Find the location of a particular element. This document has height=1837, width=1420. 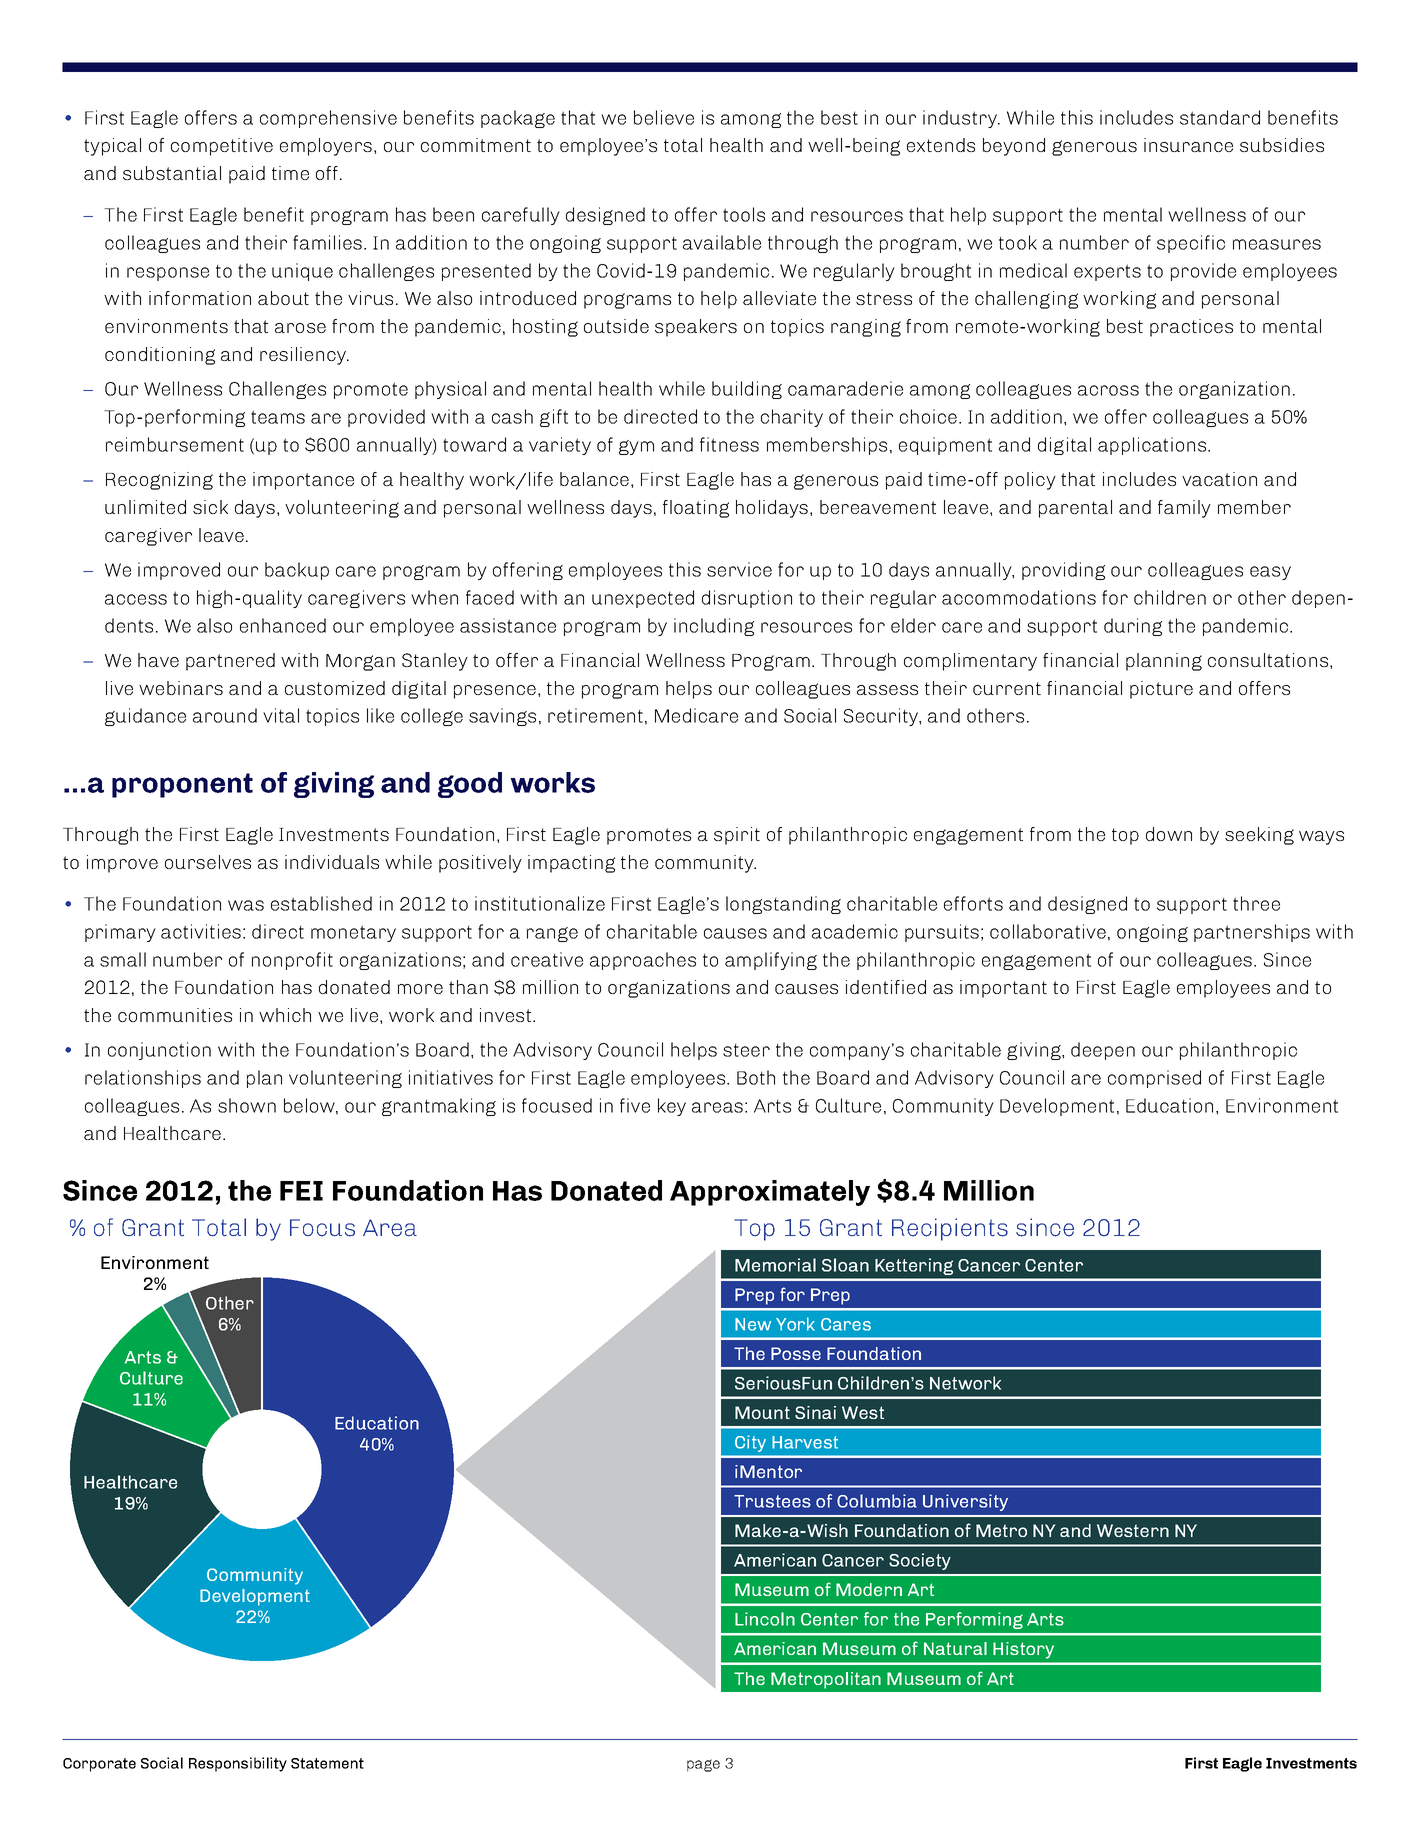

activities is located at coordinates (201, 931).
